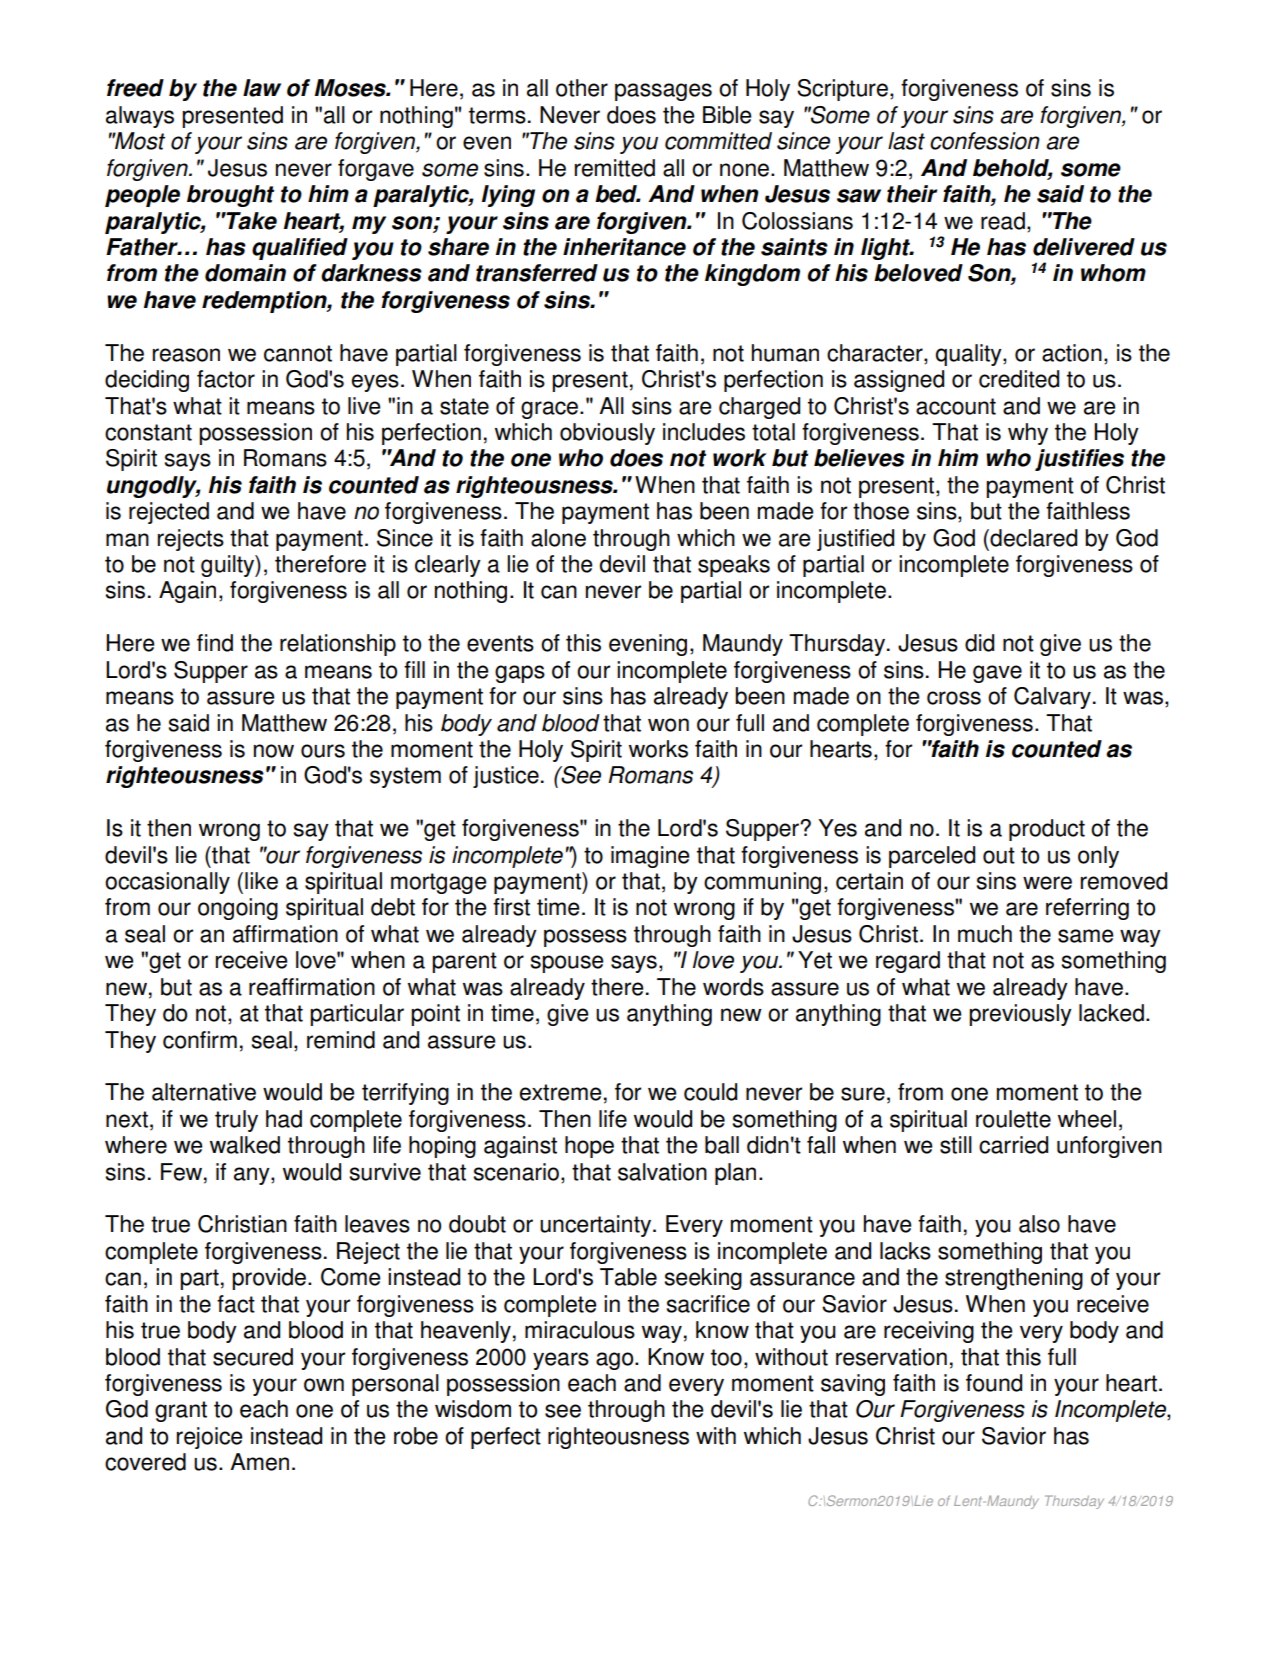 This document has width=1278, height=1654. What do you see at coordinates (210, 1438) in the document?
I see `rejoice` at bounding box center [210, 1438].
